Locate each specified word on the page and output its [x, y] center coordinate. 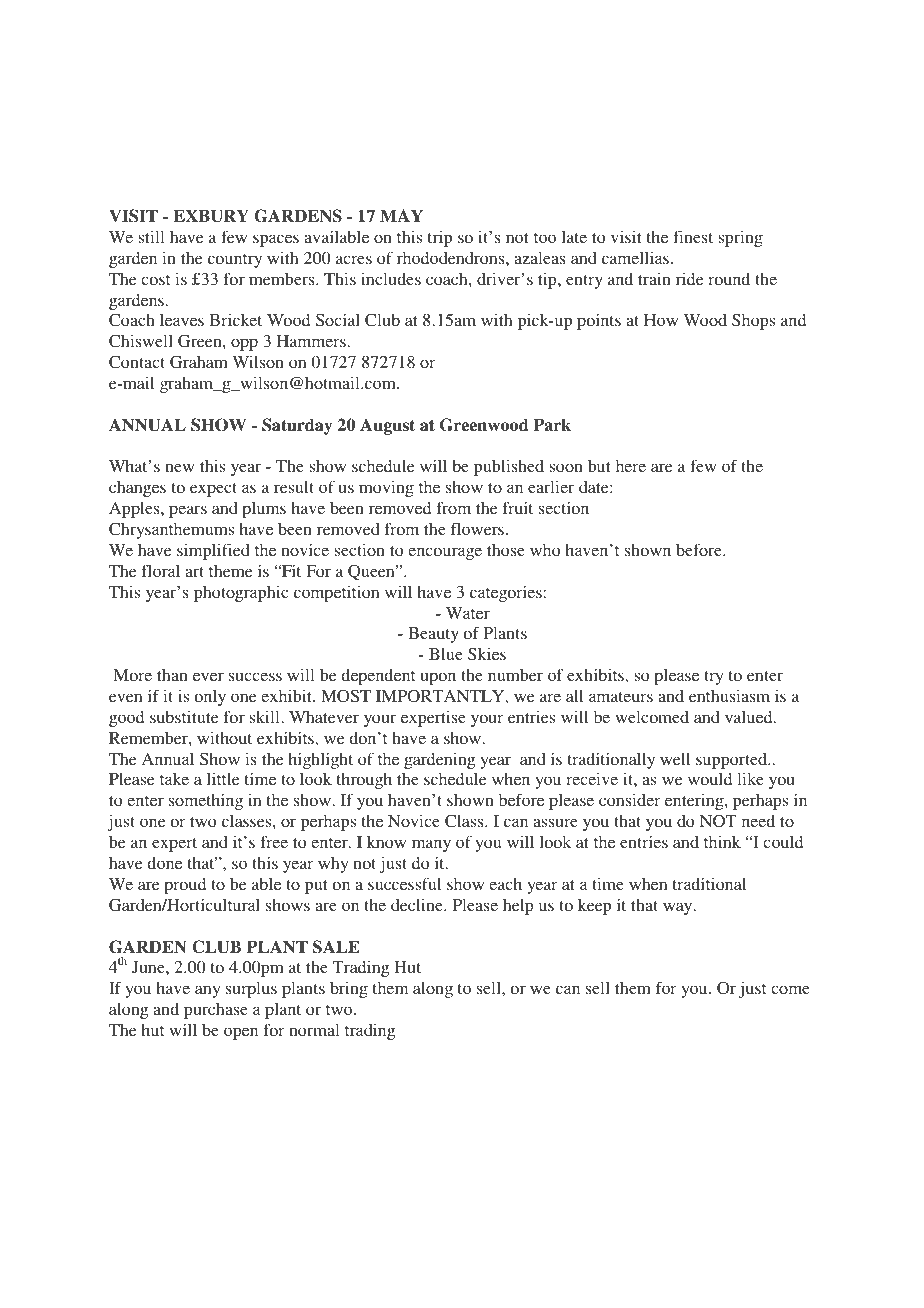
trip [440, 238]
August [387, 426]
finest [693, 236]
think [722, 841]
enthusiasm [729, 695]
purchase [216, 1011]
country [235, 261]
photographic [241, 593]
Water [468, 613]
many [431, 845]
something [206, 801]
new [180, 467]
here [631, 466]
